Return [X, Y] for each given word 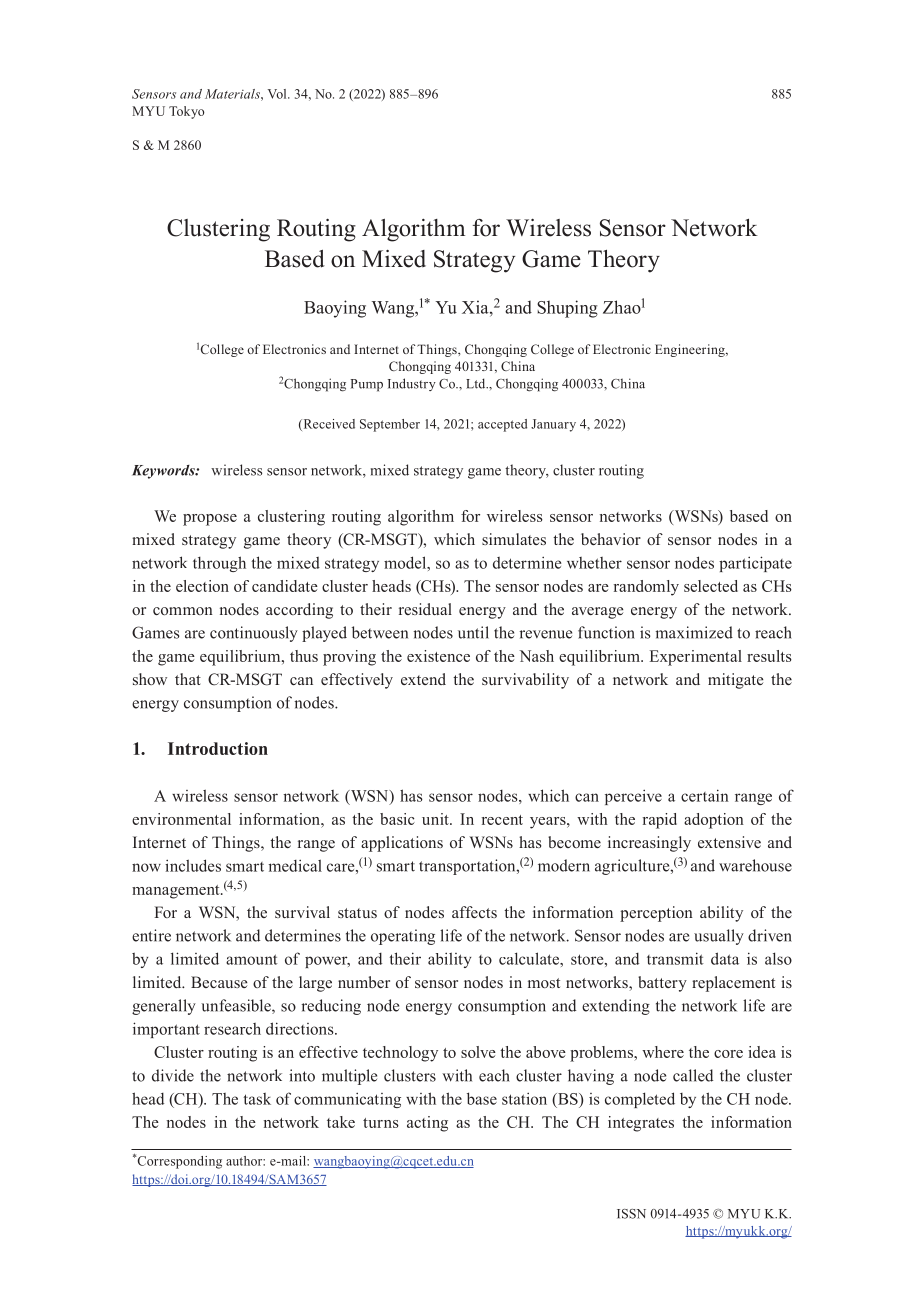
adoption [714, 821]
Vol [278, 94]
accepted [502, 425]
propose [210, 520]
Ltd [477, 383]
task [257, 1099]
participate [755, 564]
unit [436, 819]
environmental [181, 819]
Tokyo [186, 112]
